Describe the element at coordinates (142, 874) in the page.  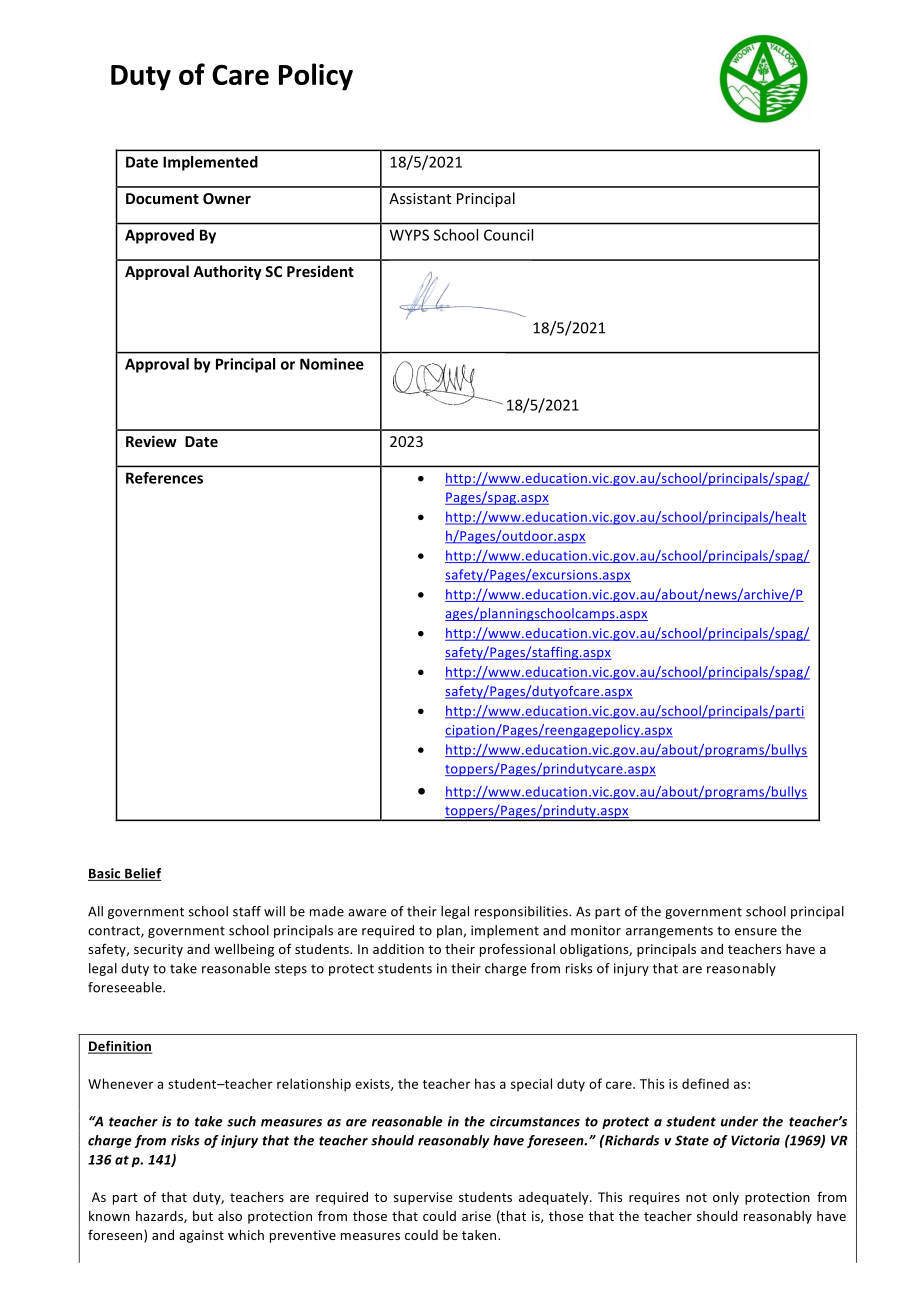
I see `Belief` at that location.
